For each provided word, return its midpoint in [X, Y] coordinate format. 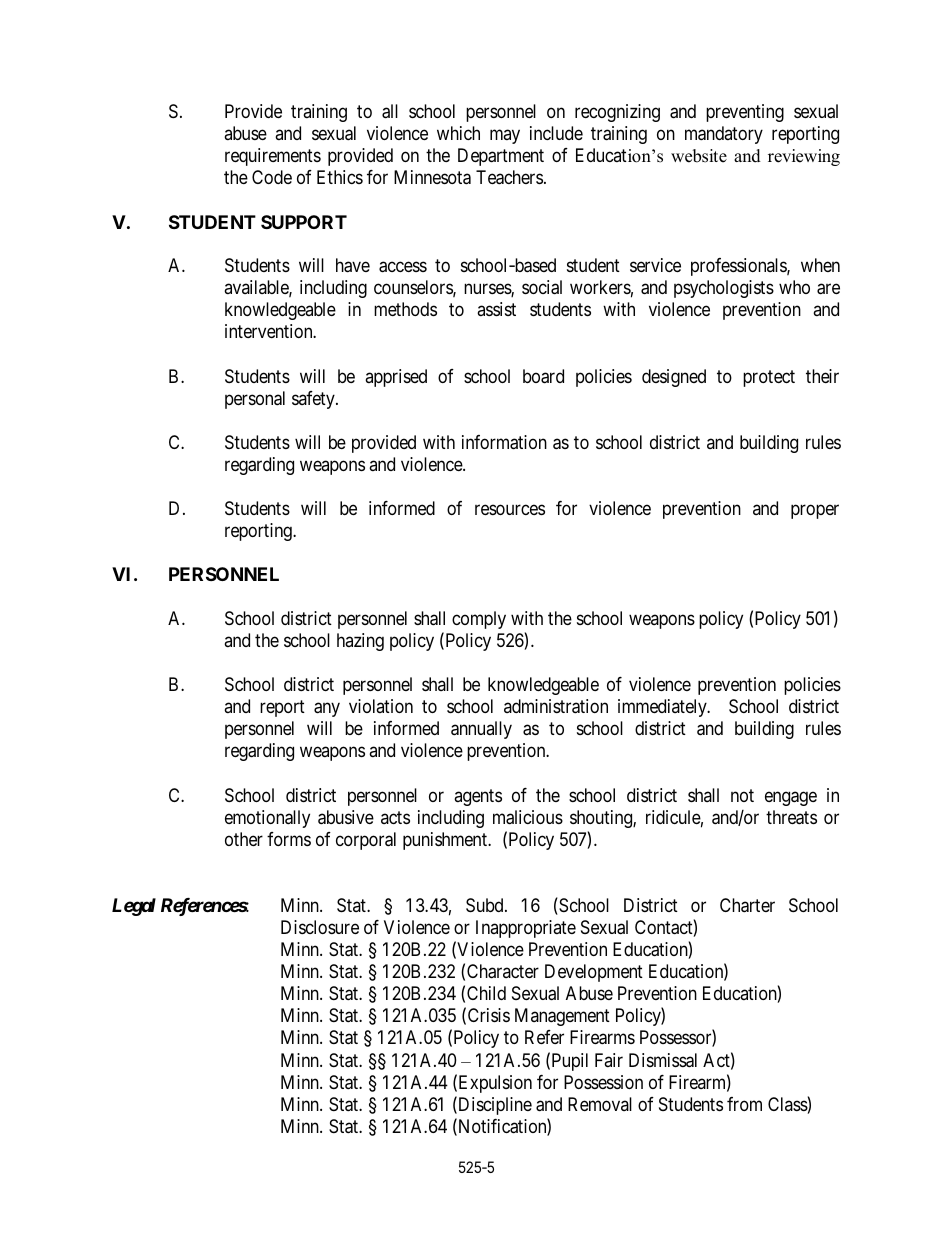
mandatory [724, 135]
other [244, 839]
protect [769, 378]
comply [479, 620]
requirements [273, 157]
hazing [360, 642]
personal [255, 400]
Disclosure [320, 927]
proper [815, 511]
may [505, 136]
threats [791, 817]
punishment [446, 841]
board [543, 376]
